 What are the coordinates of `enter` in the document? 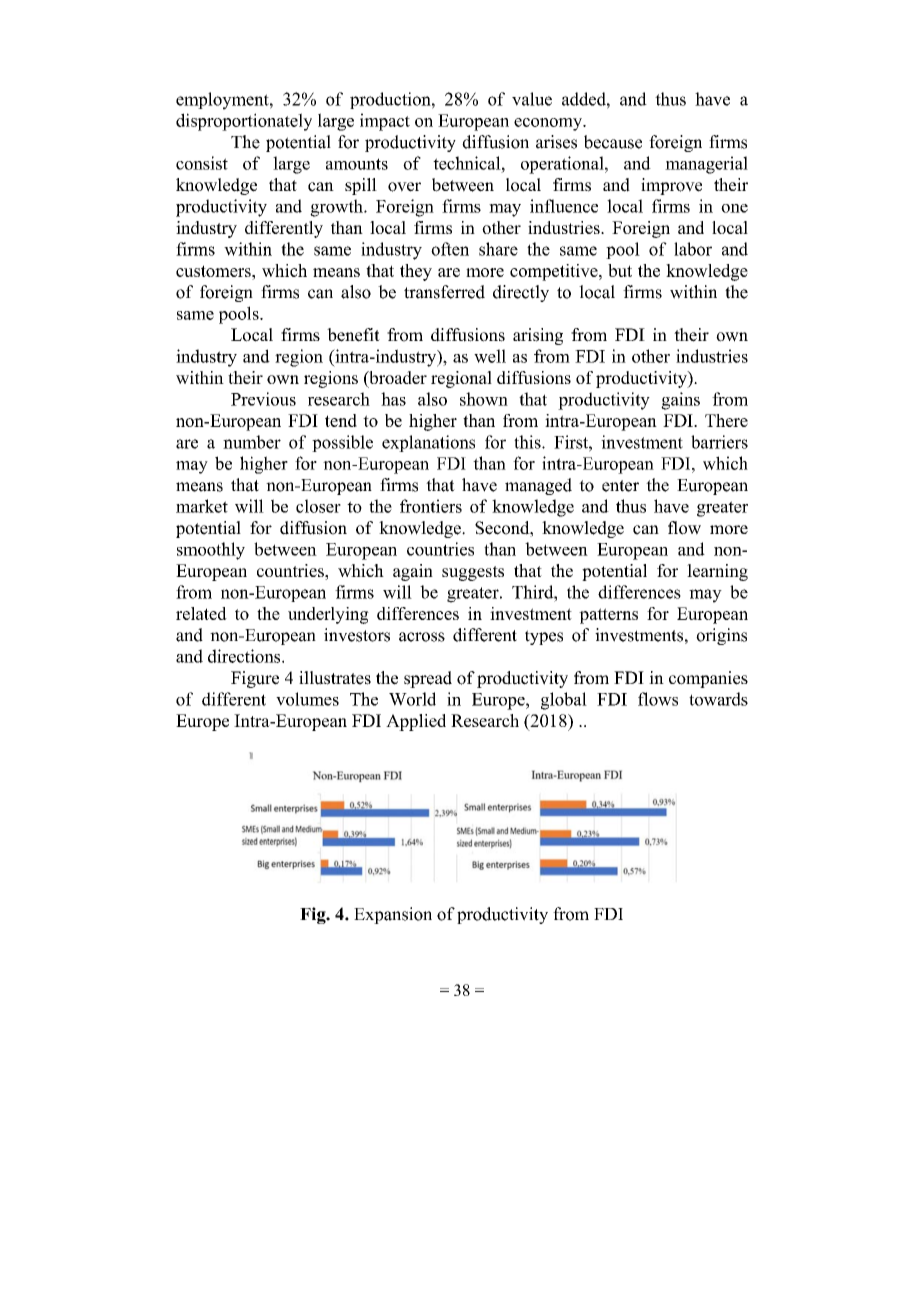 It's located at (620, 486).
